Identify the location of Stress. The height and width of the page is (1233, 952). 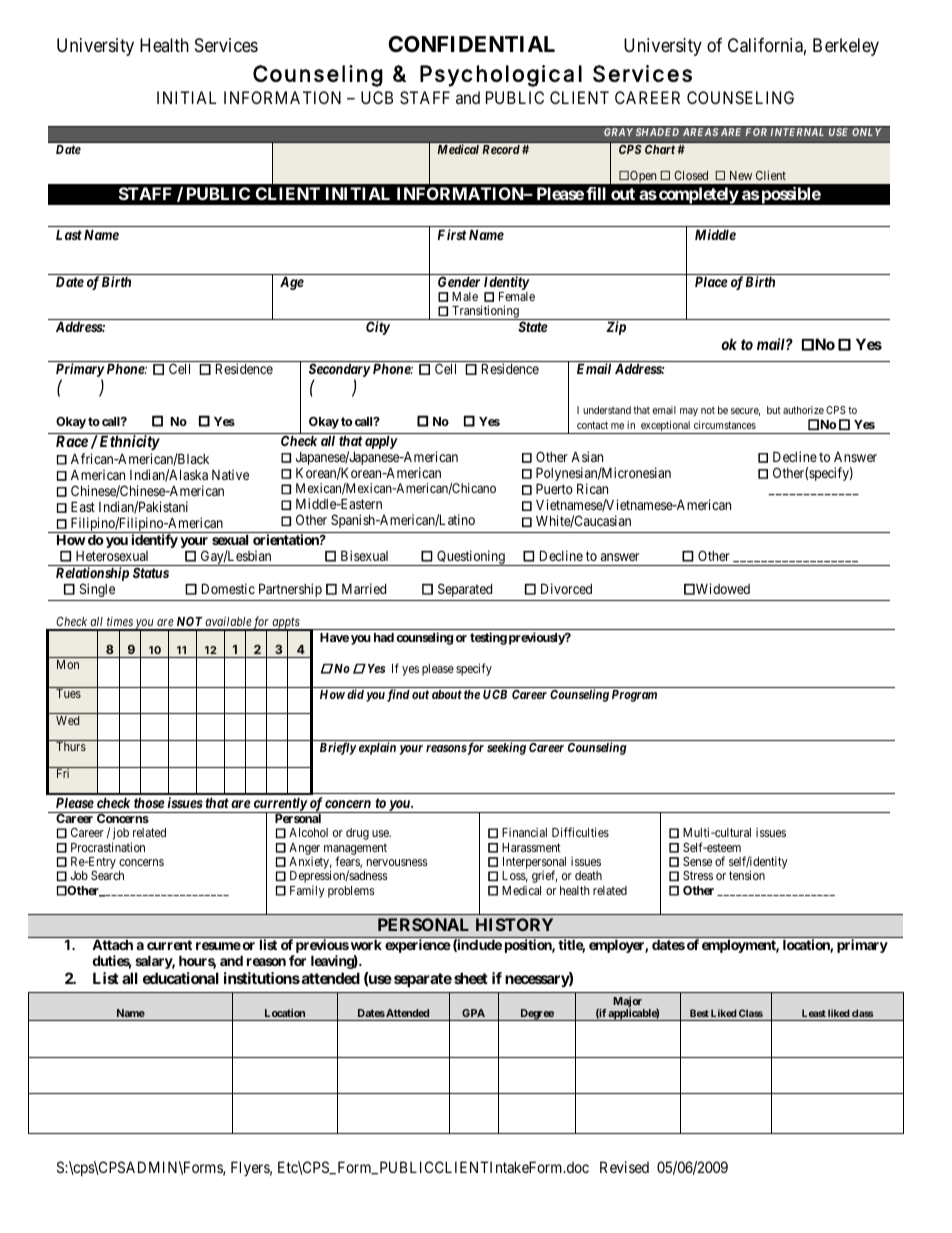
(698, 875).
